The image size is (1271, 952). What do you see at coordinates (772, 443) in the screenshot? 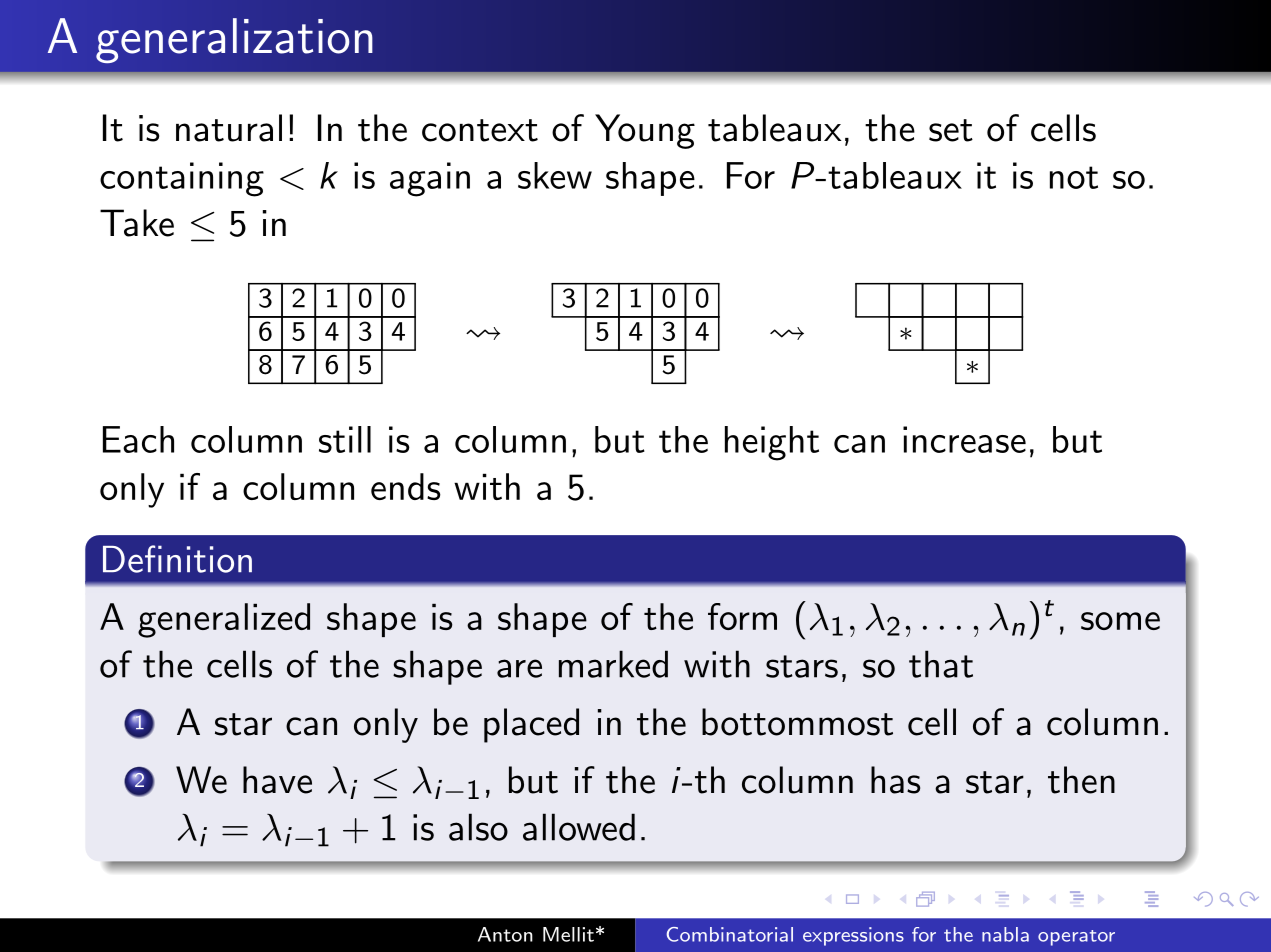
I see `height` at bounding box center [772, 443].
